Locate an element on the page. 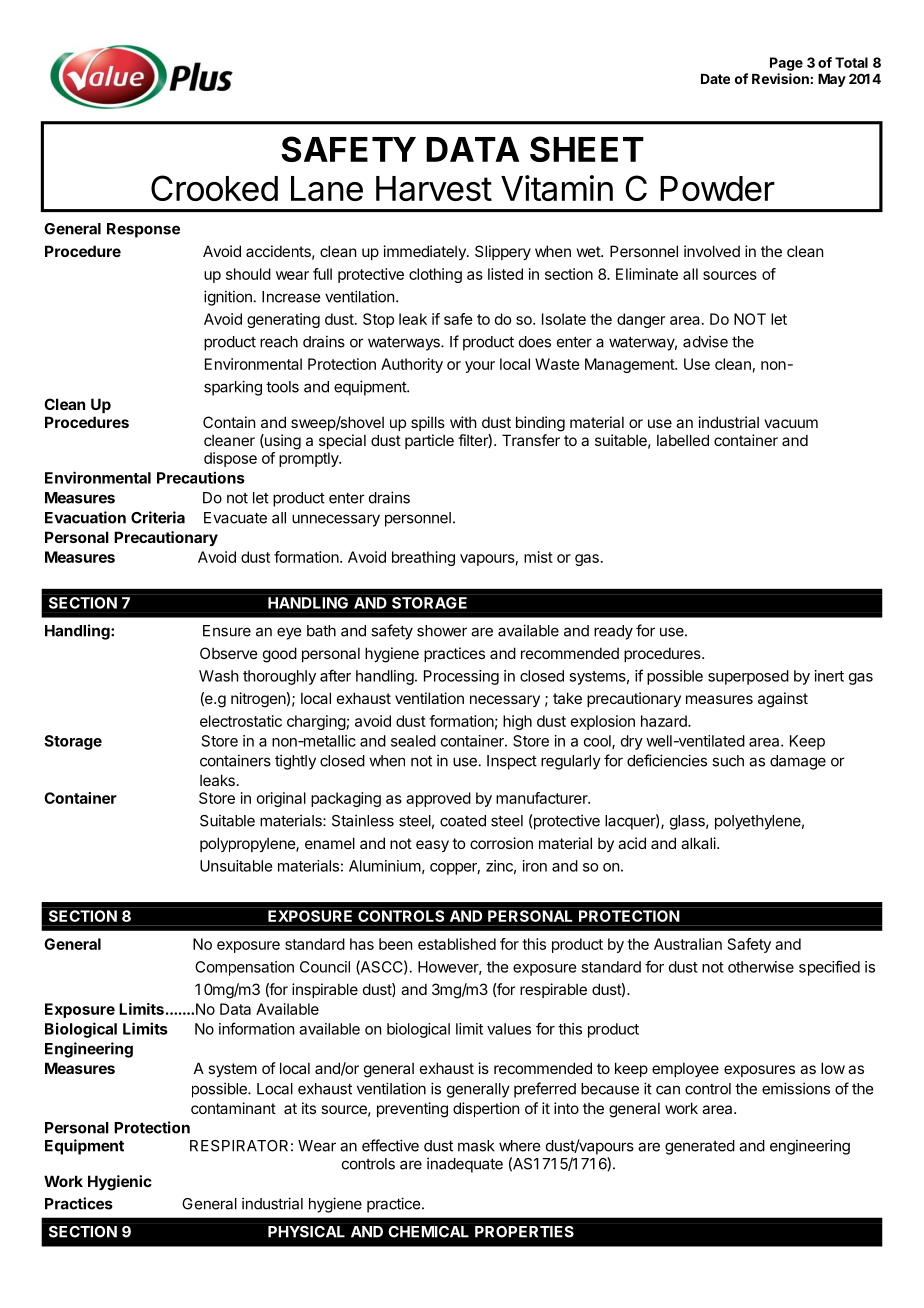 Image resolution: width=924 pixels, height=1308 pixels. established is located at coordinates (457, 944).
